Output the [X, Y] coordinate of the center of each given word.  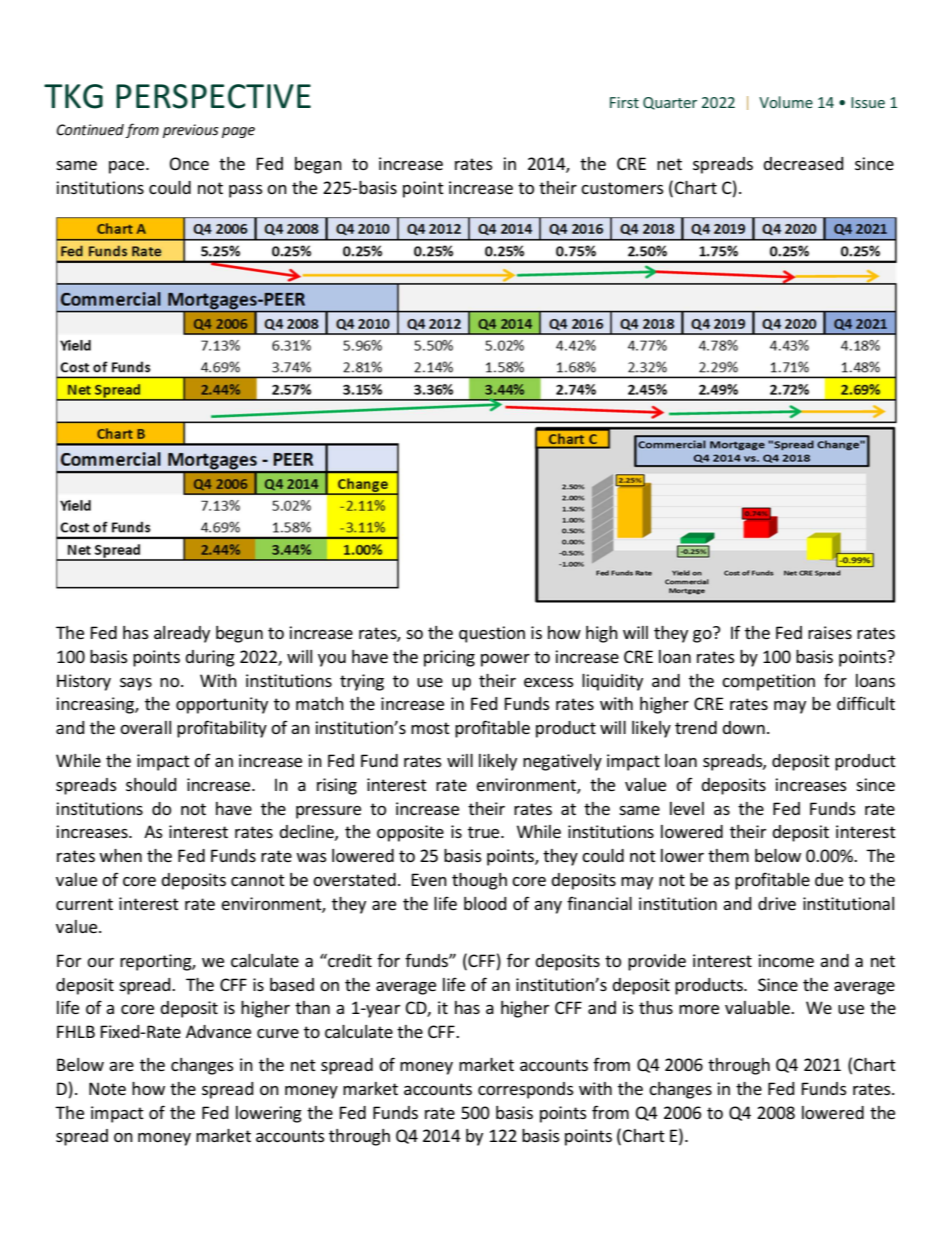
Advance [218, 1031]
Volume [786, 102]
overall [145, 727]
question [492, 634]
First [624, 102]
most [430, 728]
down [743, 727]
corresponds [526, 1090]
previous [191, 131]
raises [830, 632]
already [182, 634]
